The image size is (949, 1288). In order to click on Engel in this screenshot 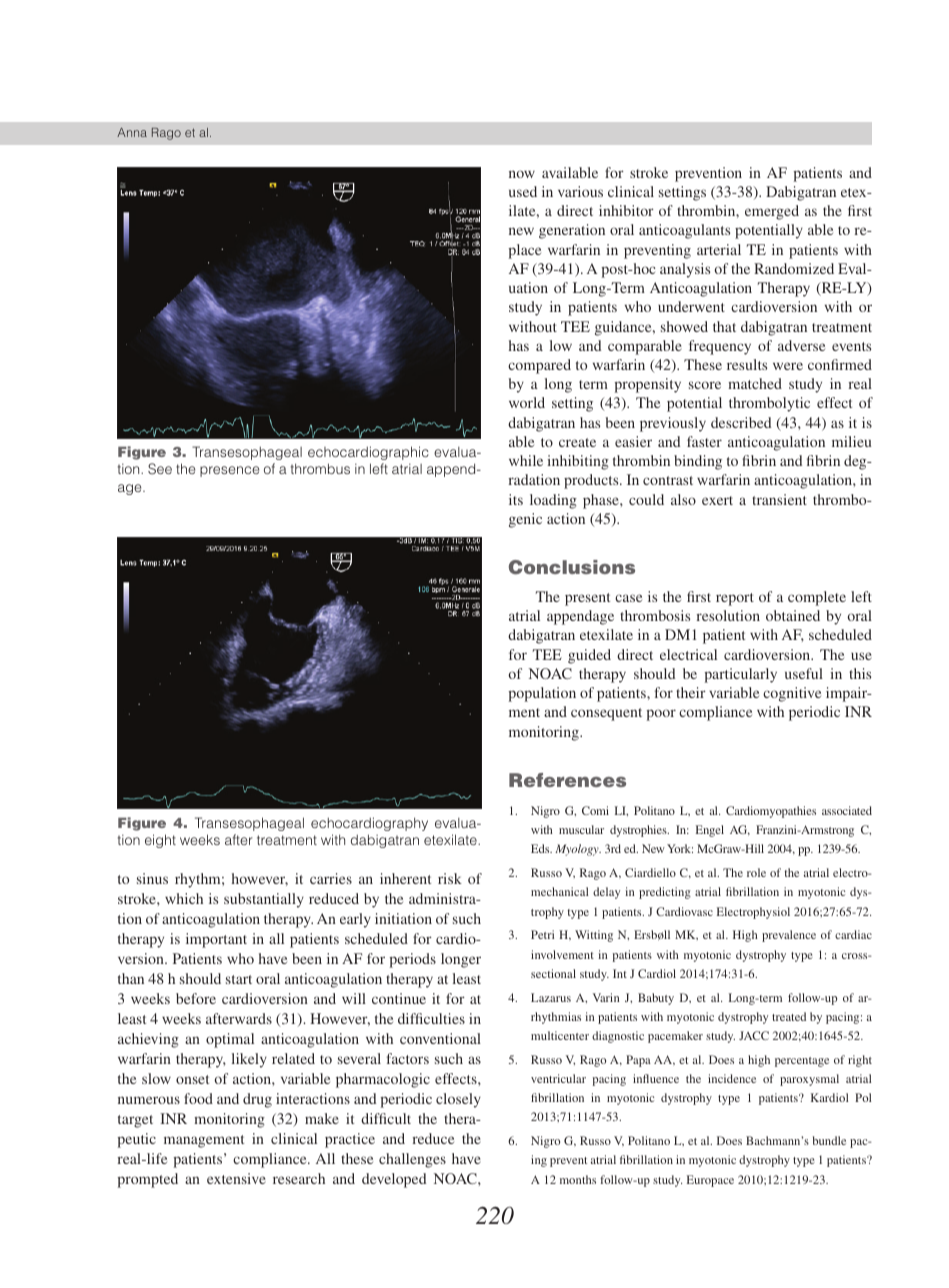, I will do `click(710, 831)`.
